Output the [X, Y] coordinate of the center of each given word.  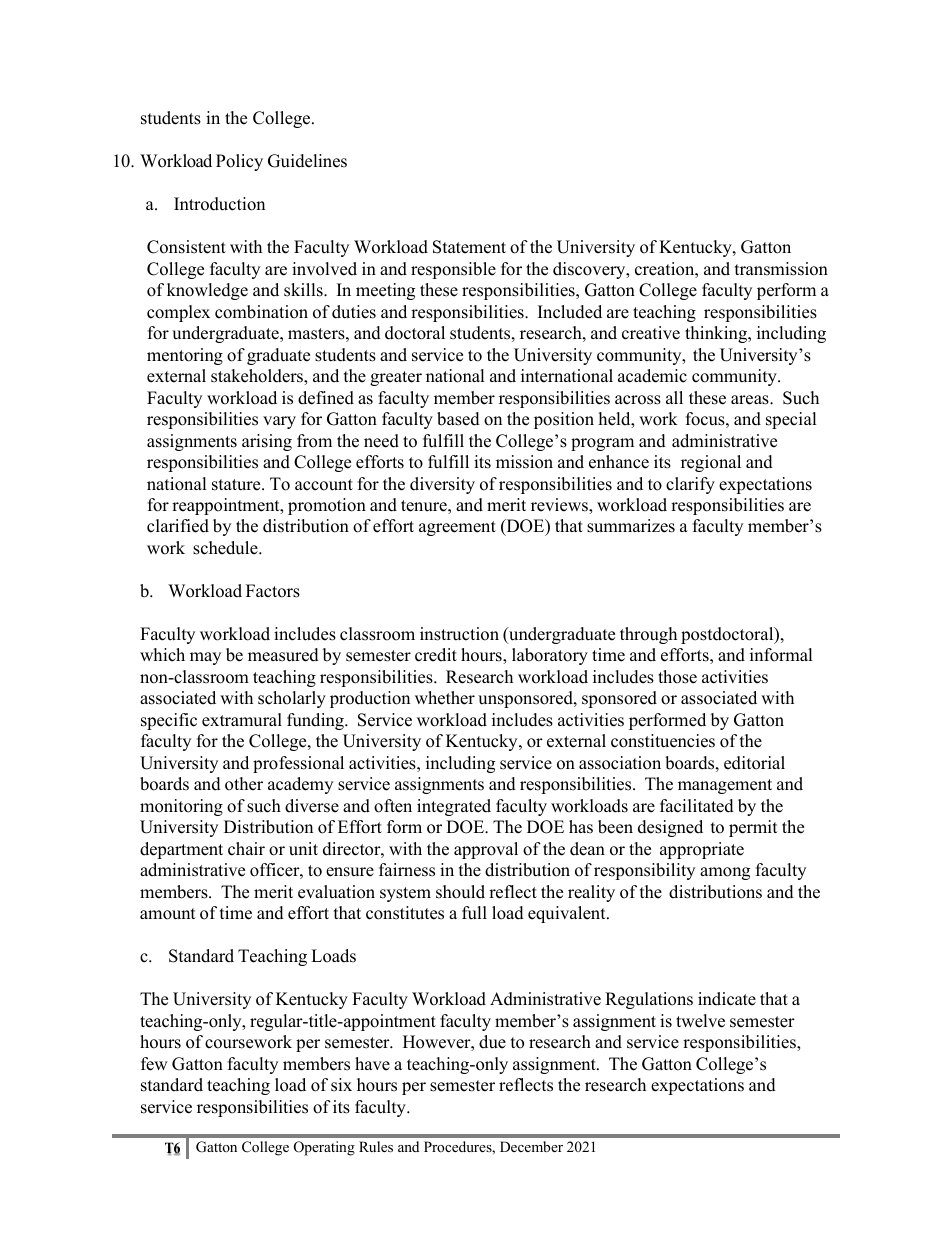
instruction [459, 634]
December [531, 1146]
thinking [717, 334]
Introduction [219, 204]
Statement [469, 247]
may [205, 658]
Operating [324, 1148]
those [677, 677]
